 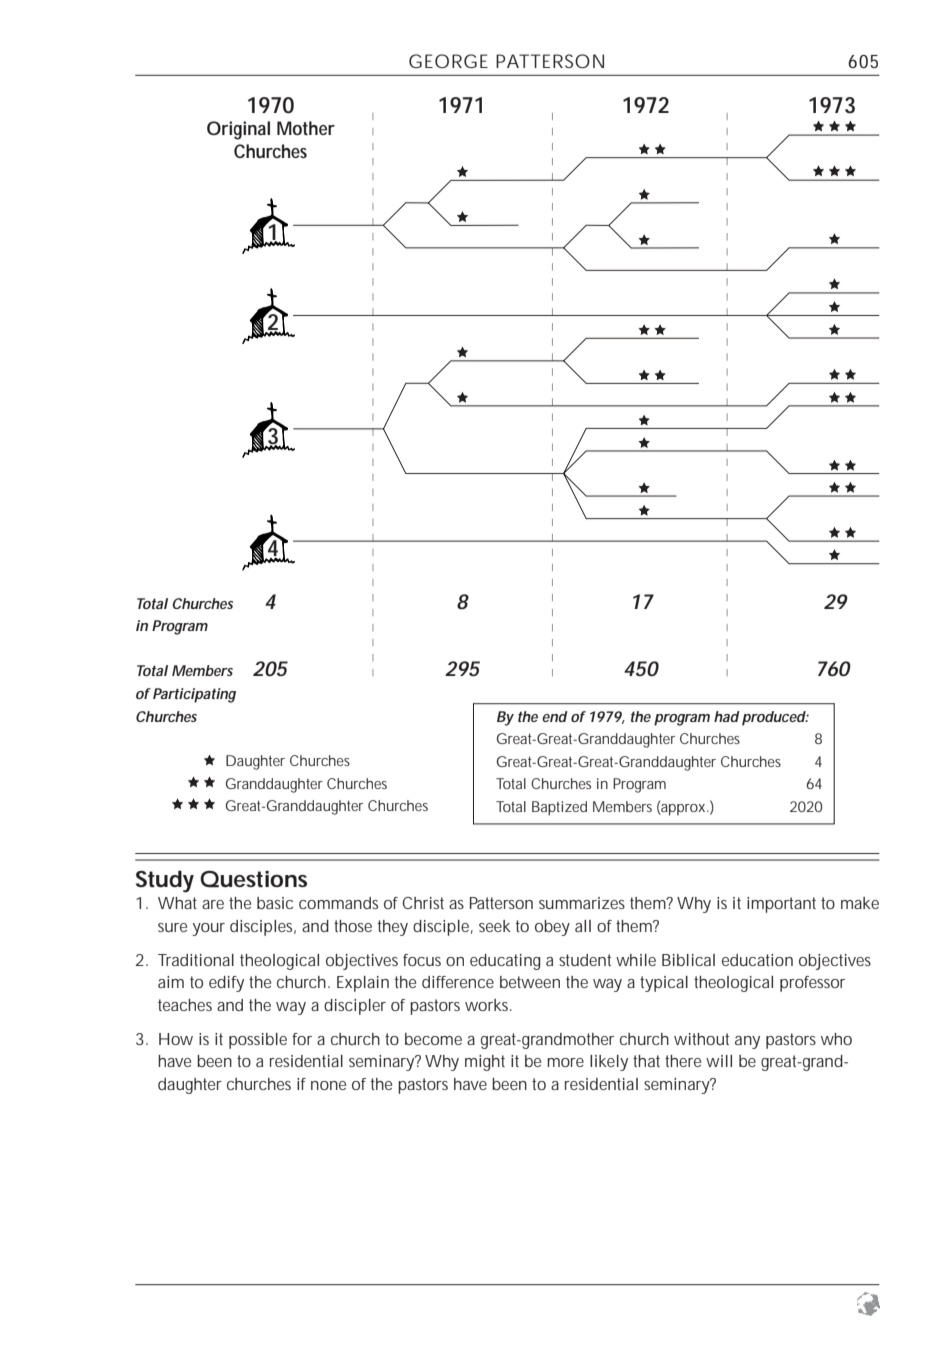 I want to click on basic, so click(x=275, y=903).
